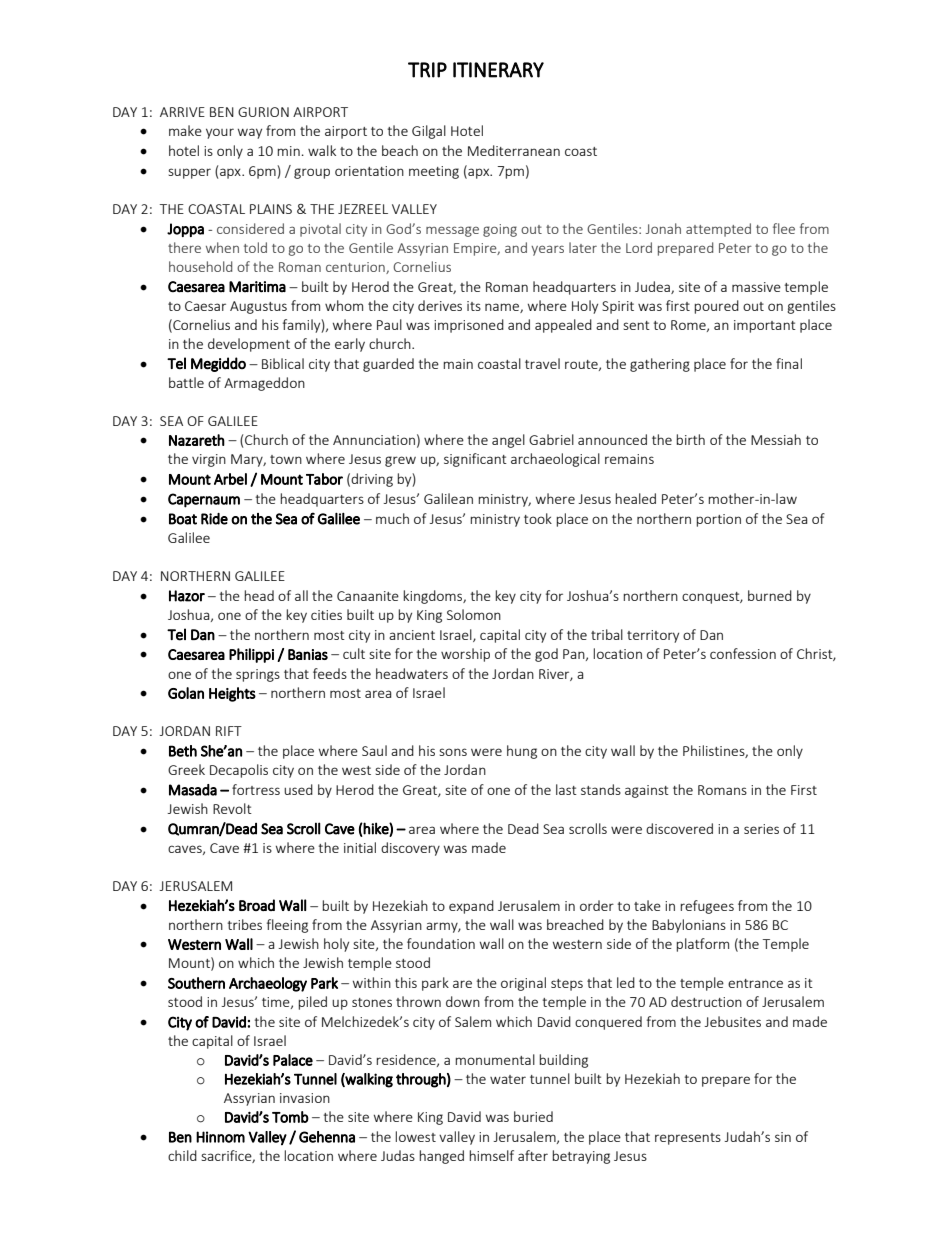 The image size is (952, 1233). I want to click on town, so click(286, 459).
